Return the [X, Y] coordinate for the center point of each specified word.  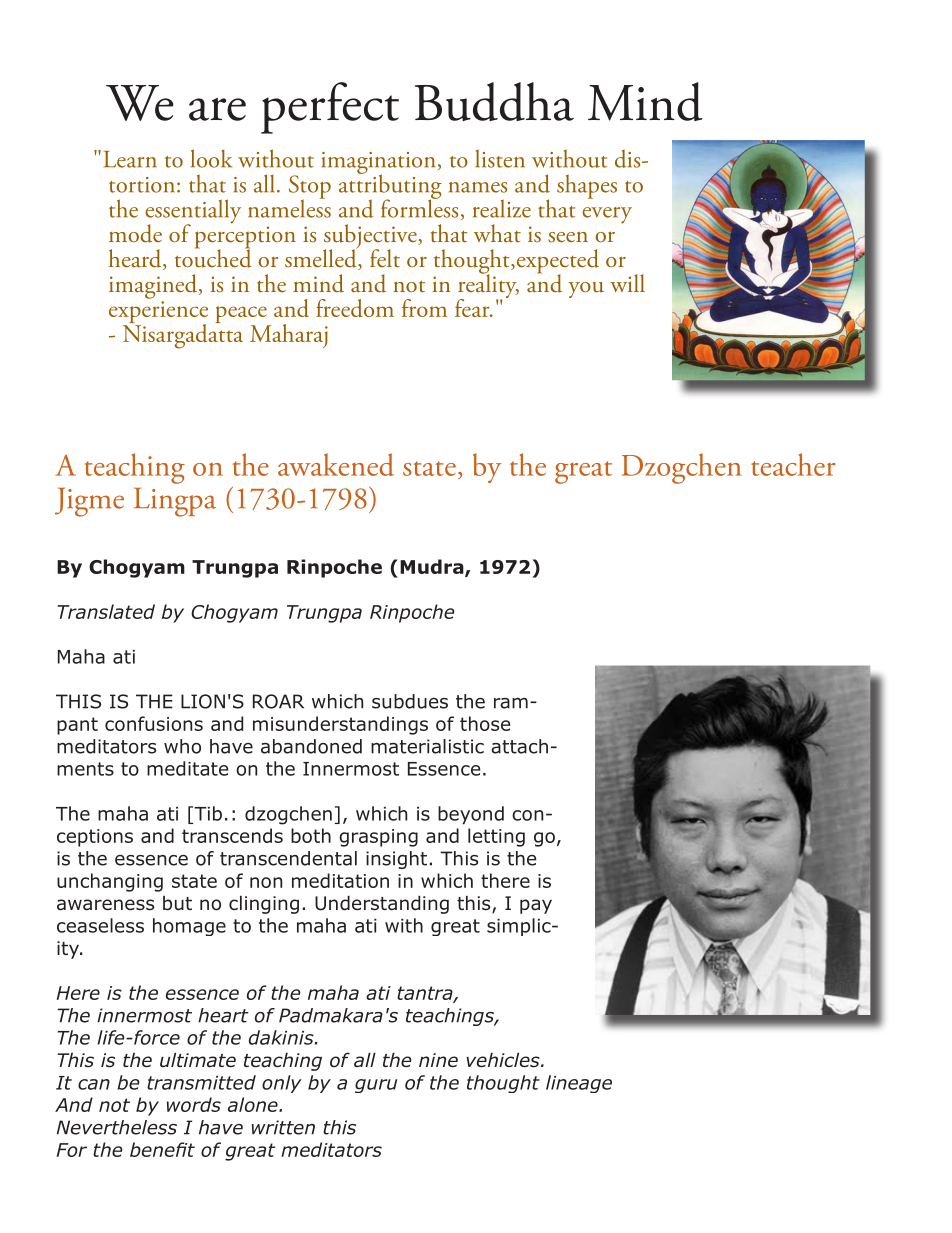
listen [500, 158]
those [485, 723]
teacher [793, 464]
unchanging [110, 882]
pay [536, 906]
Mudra [433, 568]
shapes [587, 186]
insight [396, 860]
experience [158, 313]
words [194, 1104]
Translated [106, 611]
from [424, 308]
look [211, 158]
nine [438, 1060]
